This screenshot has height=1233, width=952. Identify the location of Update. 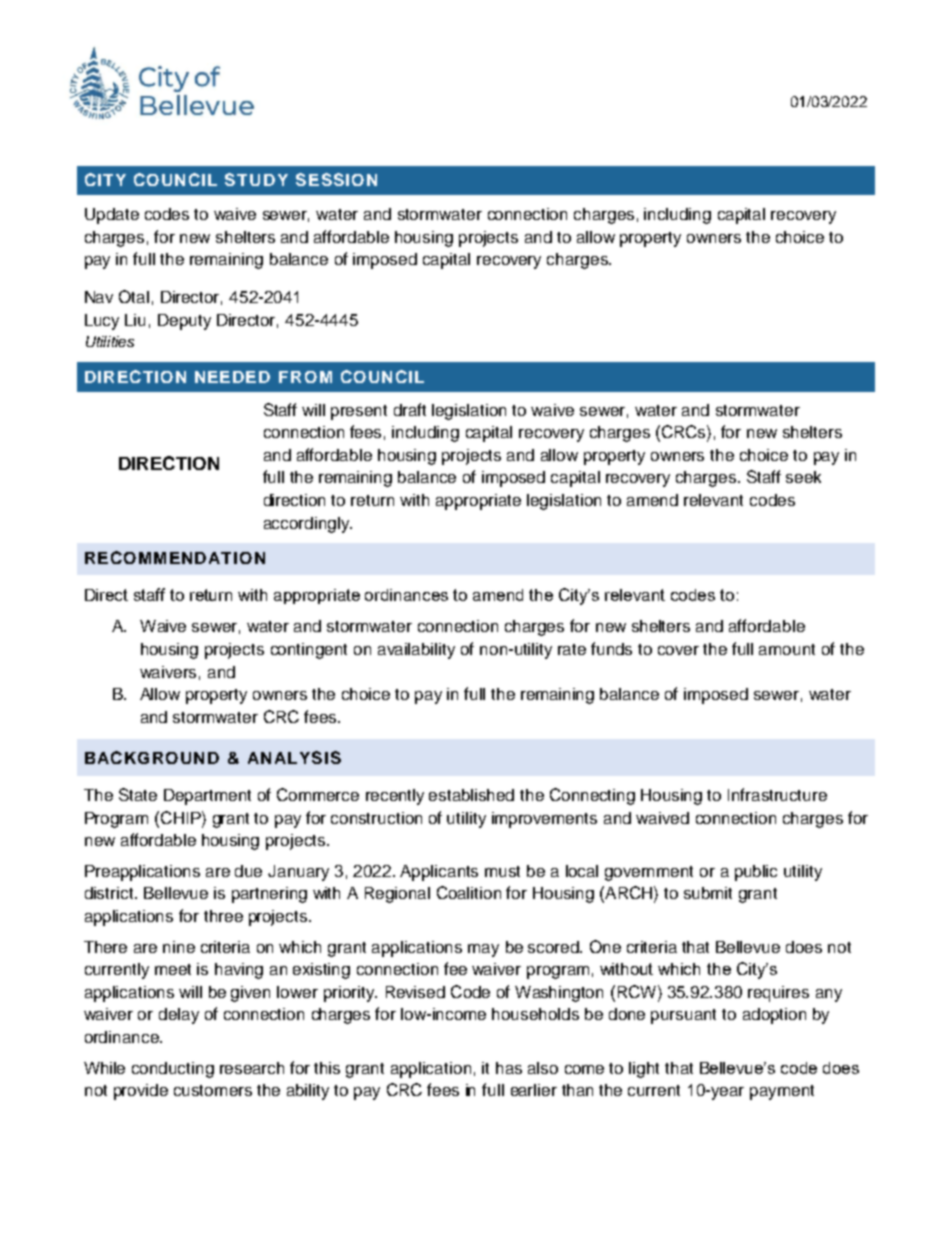
(112, 216).
